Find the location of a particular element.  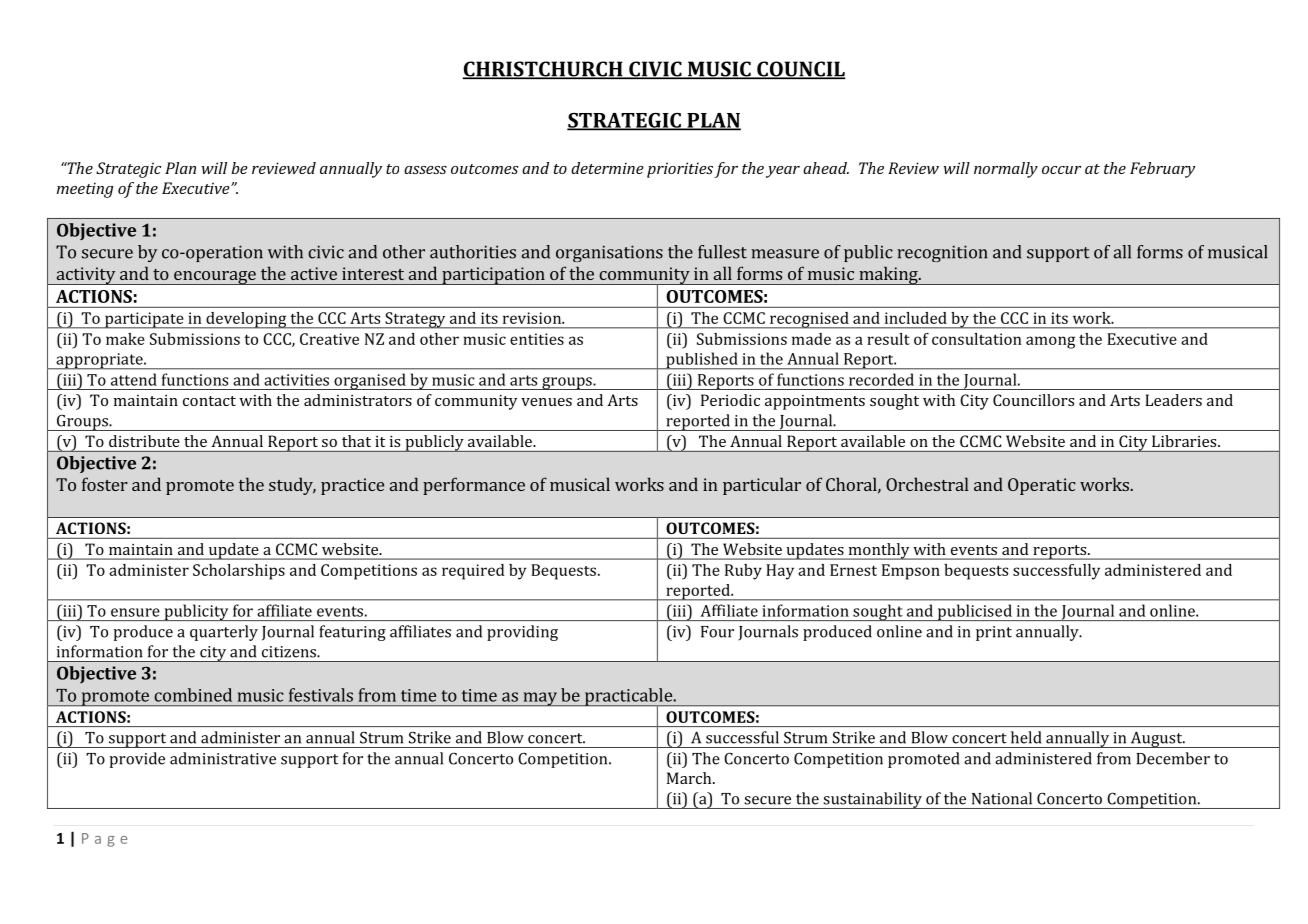

assess is located at coordinates (425, 170).
